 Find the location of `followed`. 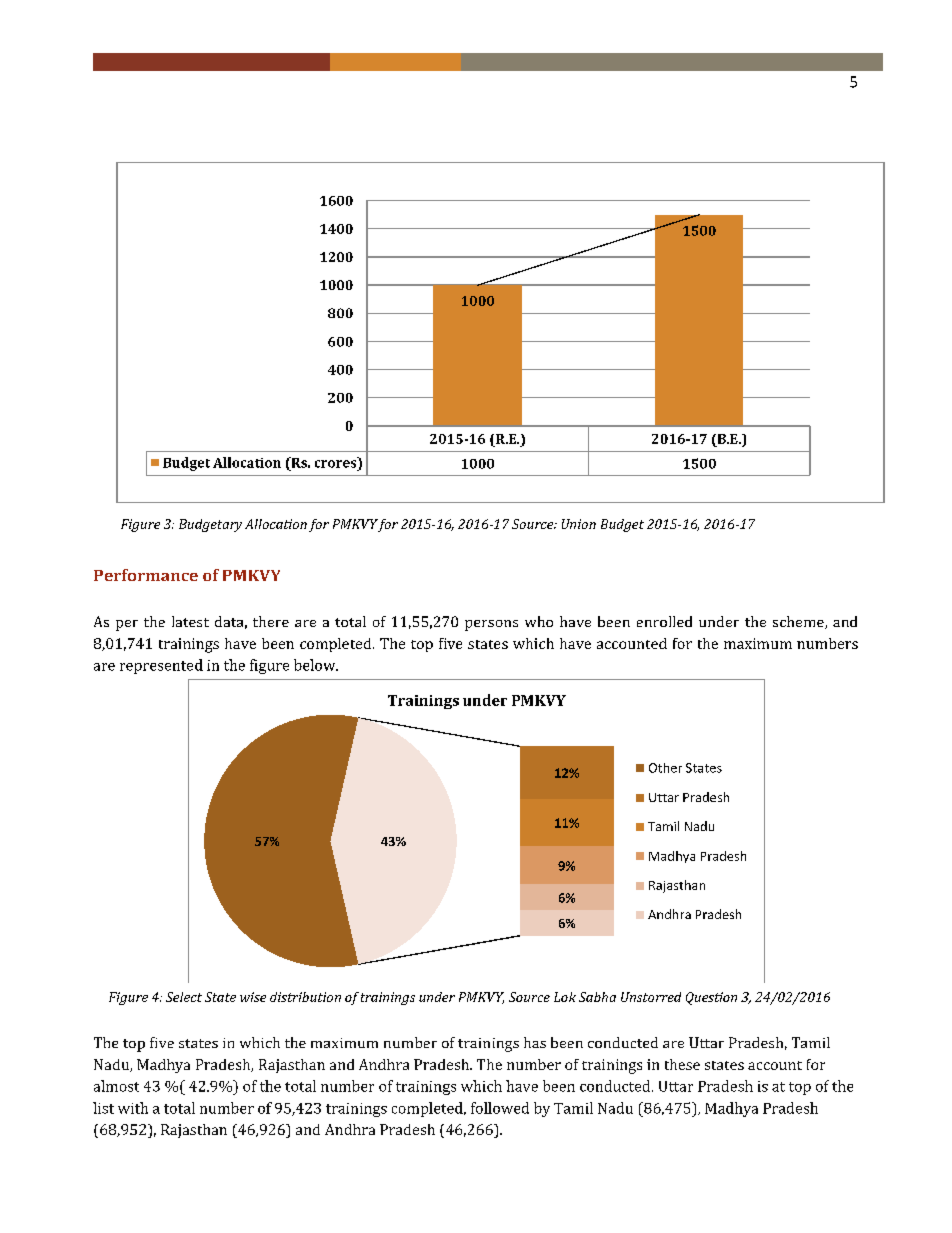

followed is located at coordinates (500, 1108).
